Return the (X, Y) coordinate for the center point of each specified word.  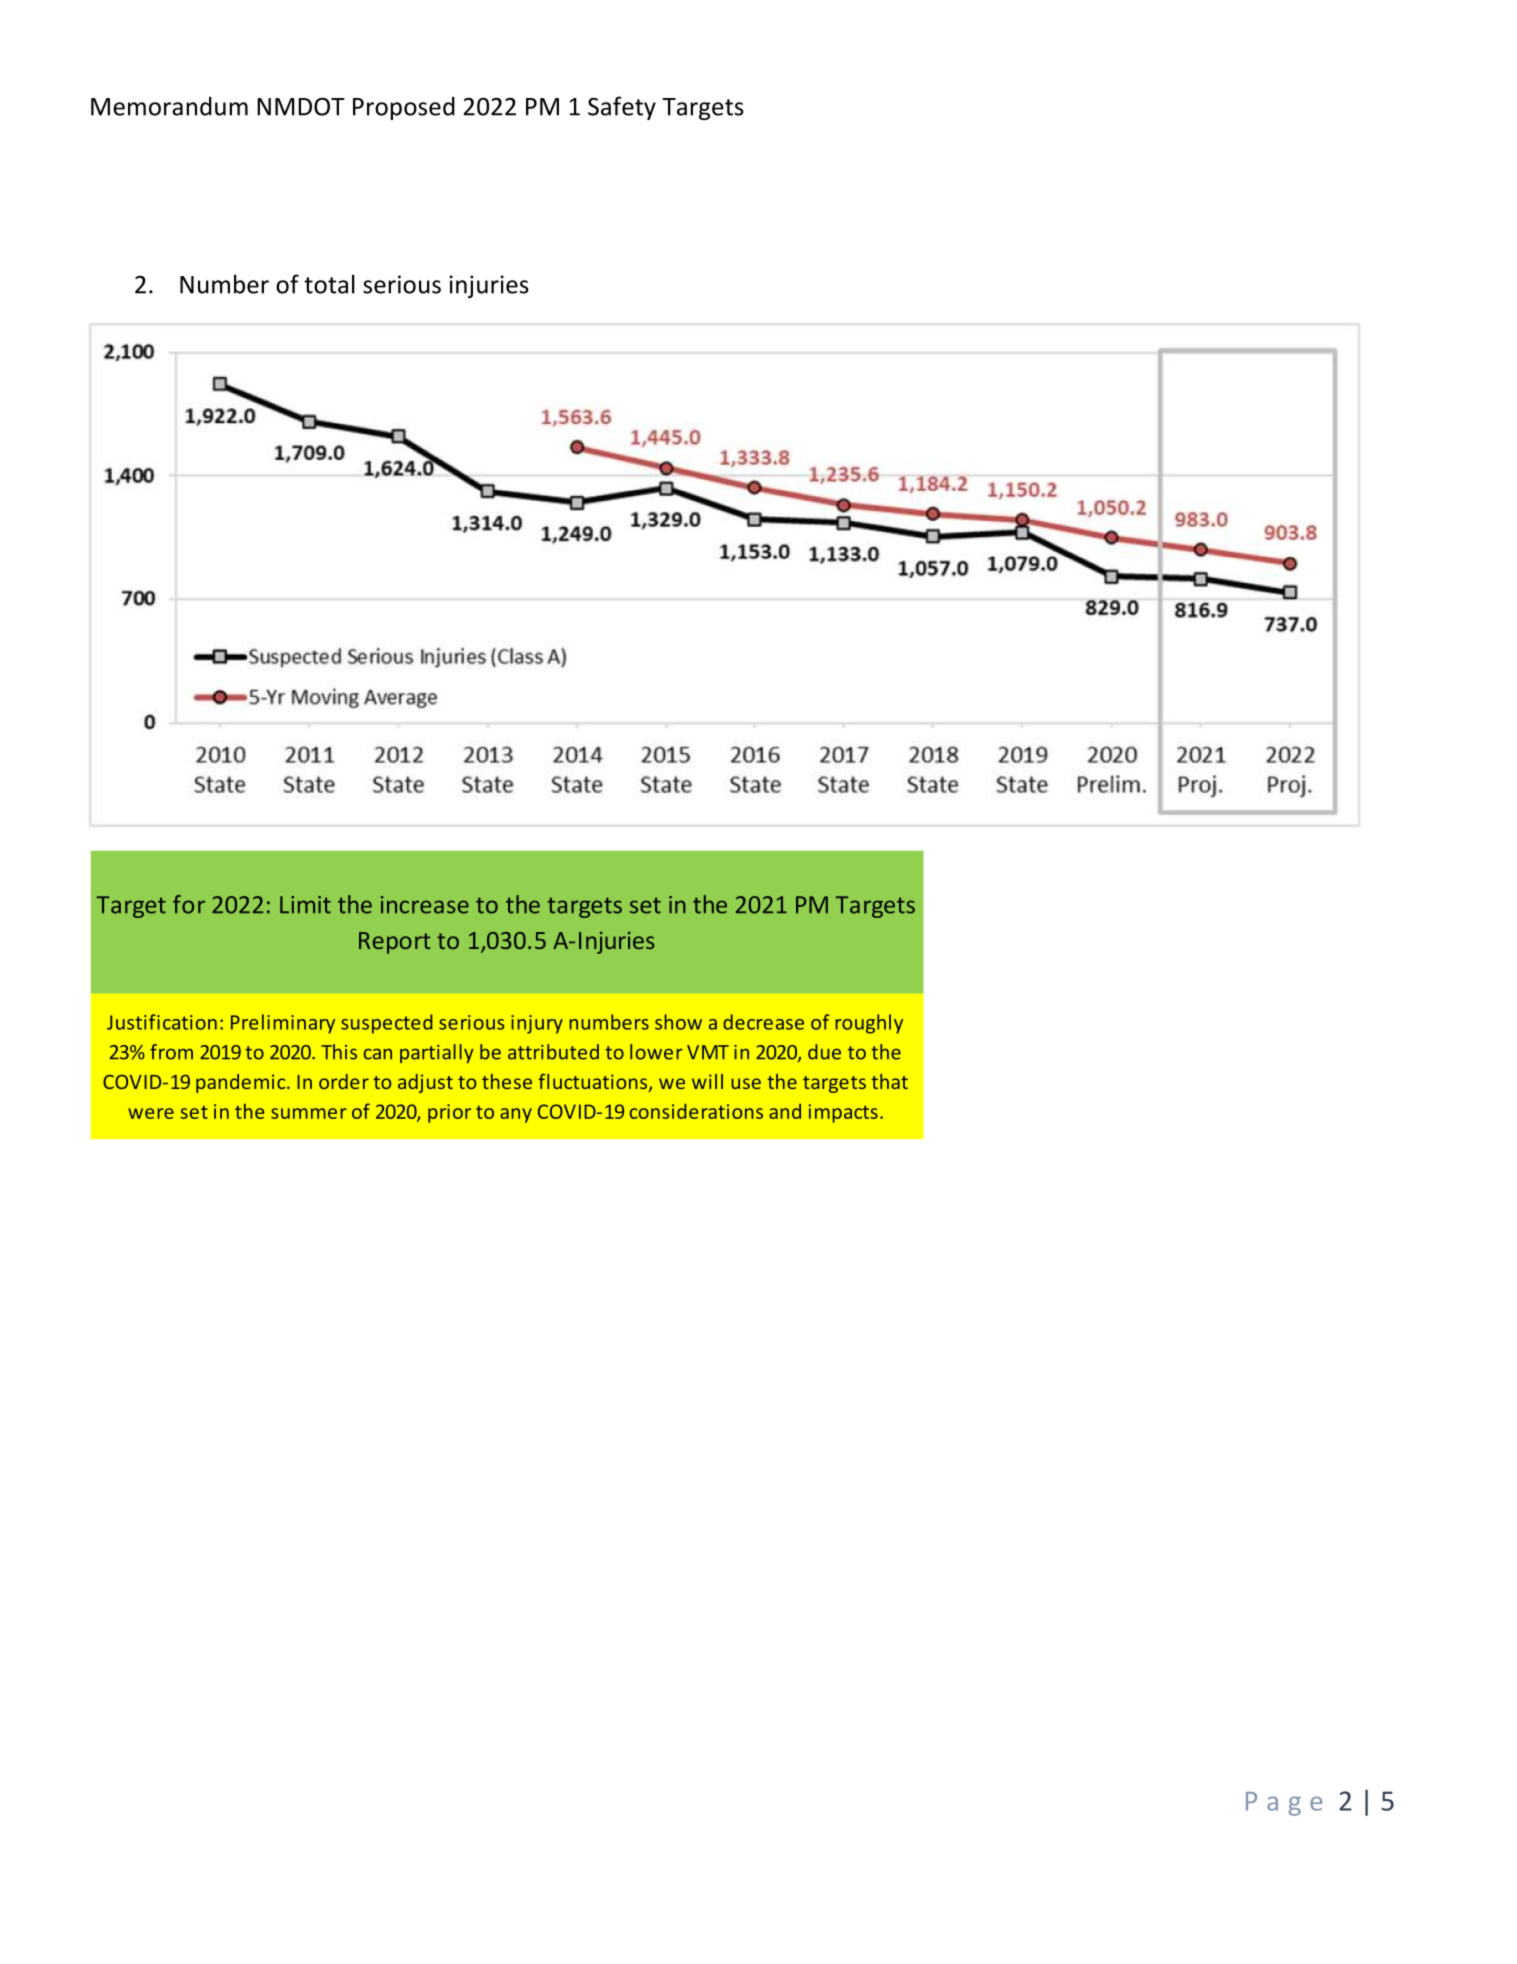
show (678, 1022)
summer (309, 1113)
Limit (305, 905)
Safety (622, 108)
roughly (869, 1024)
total (329, 284)
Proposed (404, 108)
